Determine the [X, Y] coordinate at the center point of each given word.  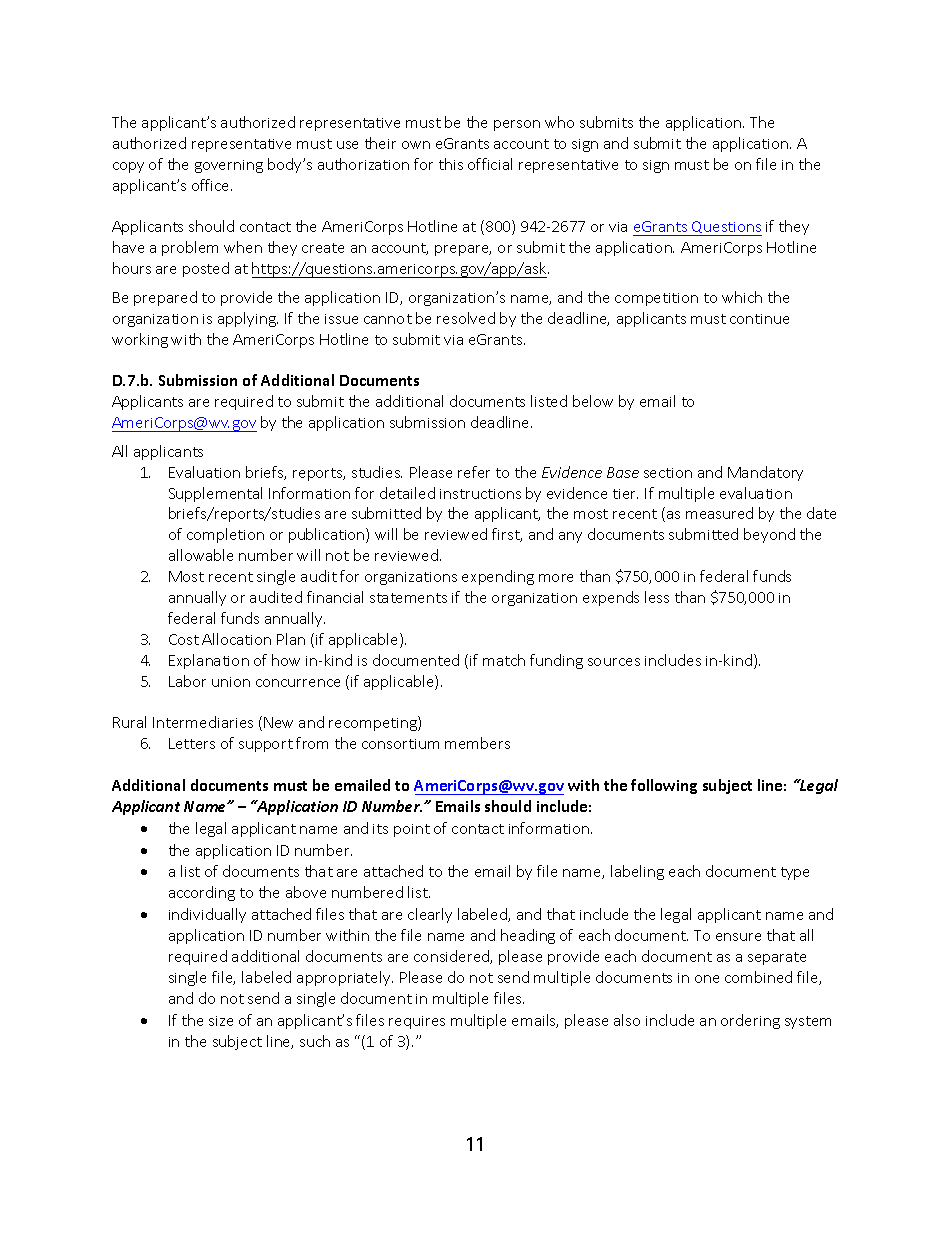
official [490, 164]
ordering [750, 1021]
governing [229, 166]
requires [417, 1022]
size [221, 1021]
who [559, 122]
